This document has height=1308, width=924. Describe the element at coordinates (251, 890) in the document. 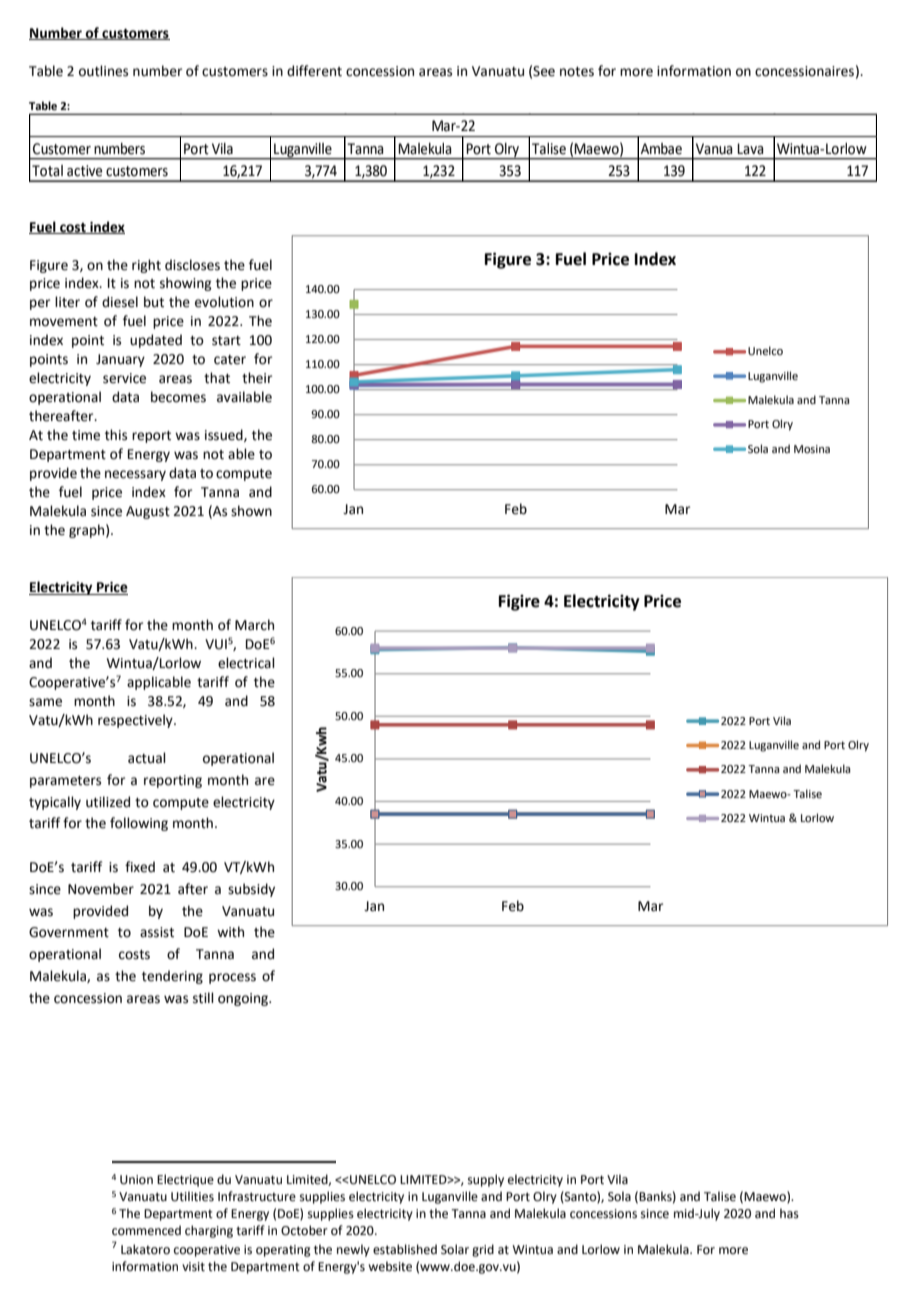

I see `subsidy` at that location.
